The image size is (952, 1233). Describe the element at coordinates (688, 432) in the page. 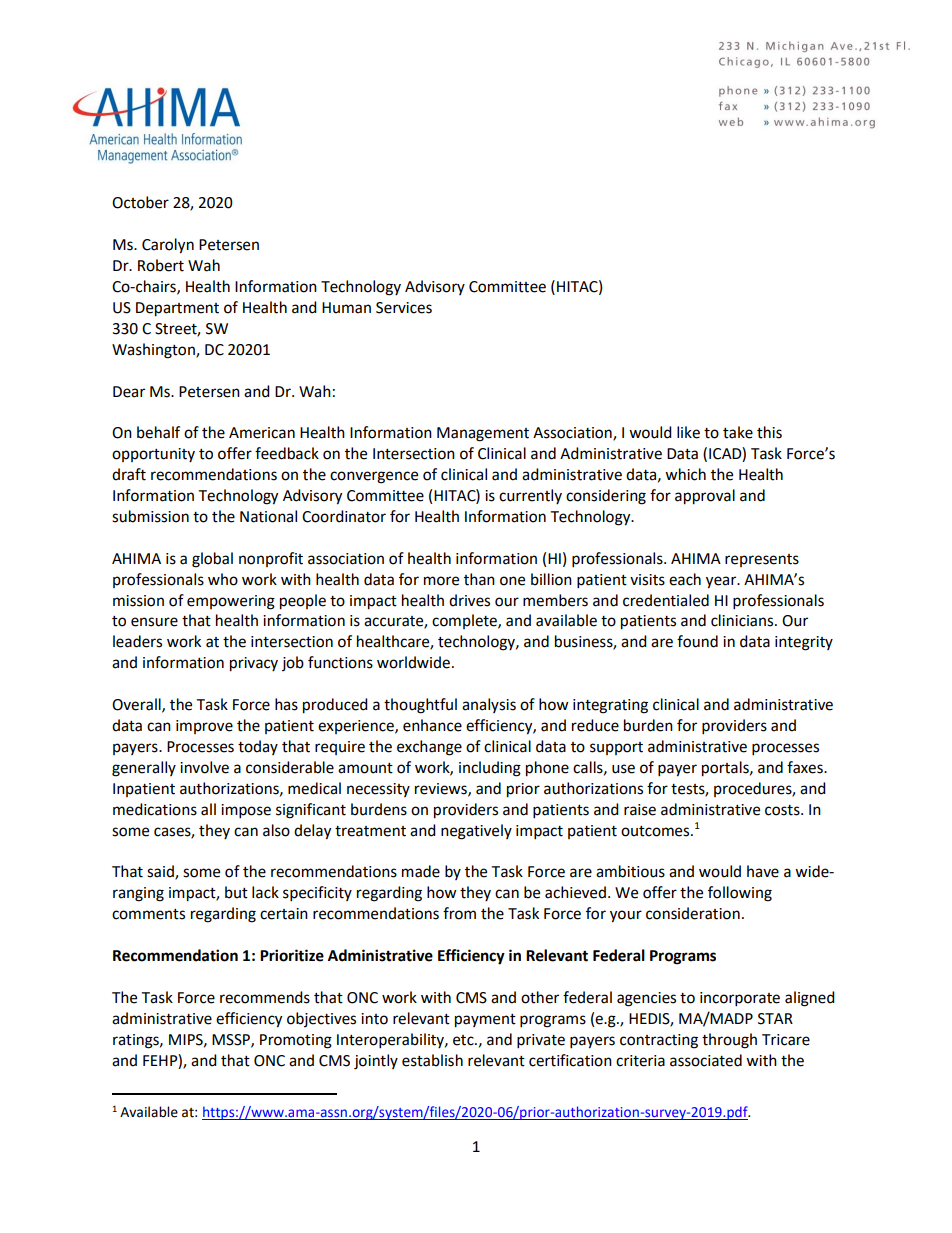

I see `like` at that location.
